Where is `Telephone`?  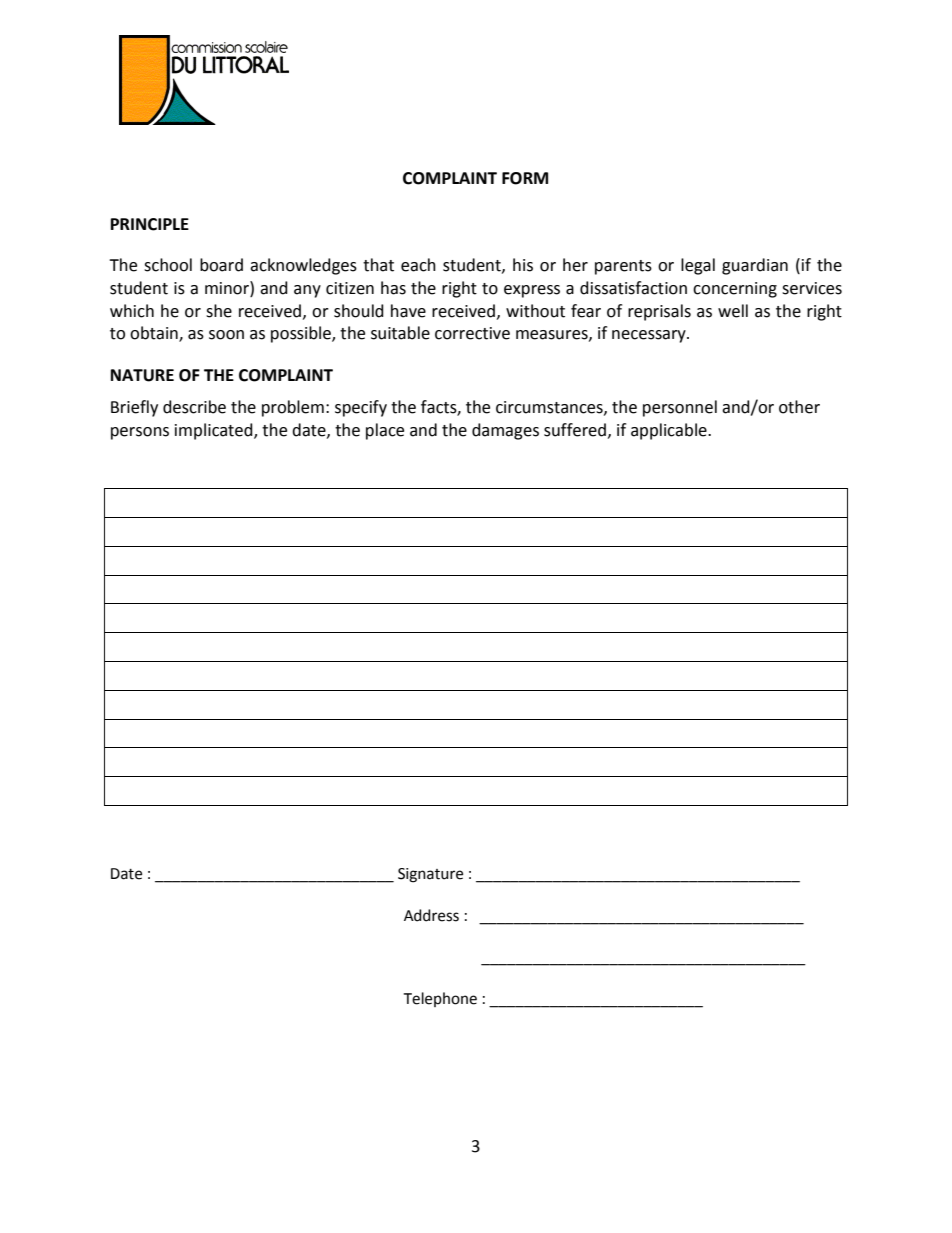
Telephone is located at coordinates (440, 999).
